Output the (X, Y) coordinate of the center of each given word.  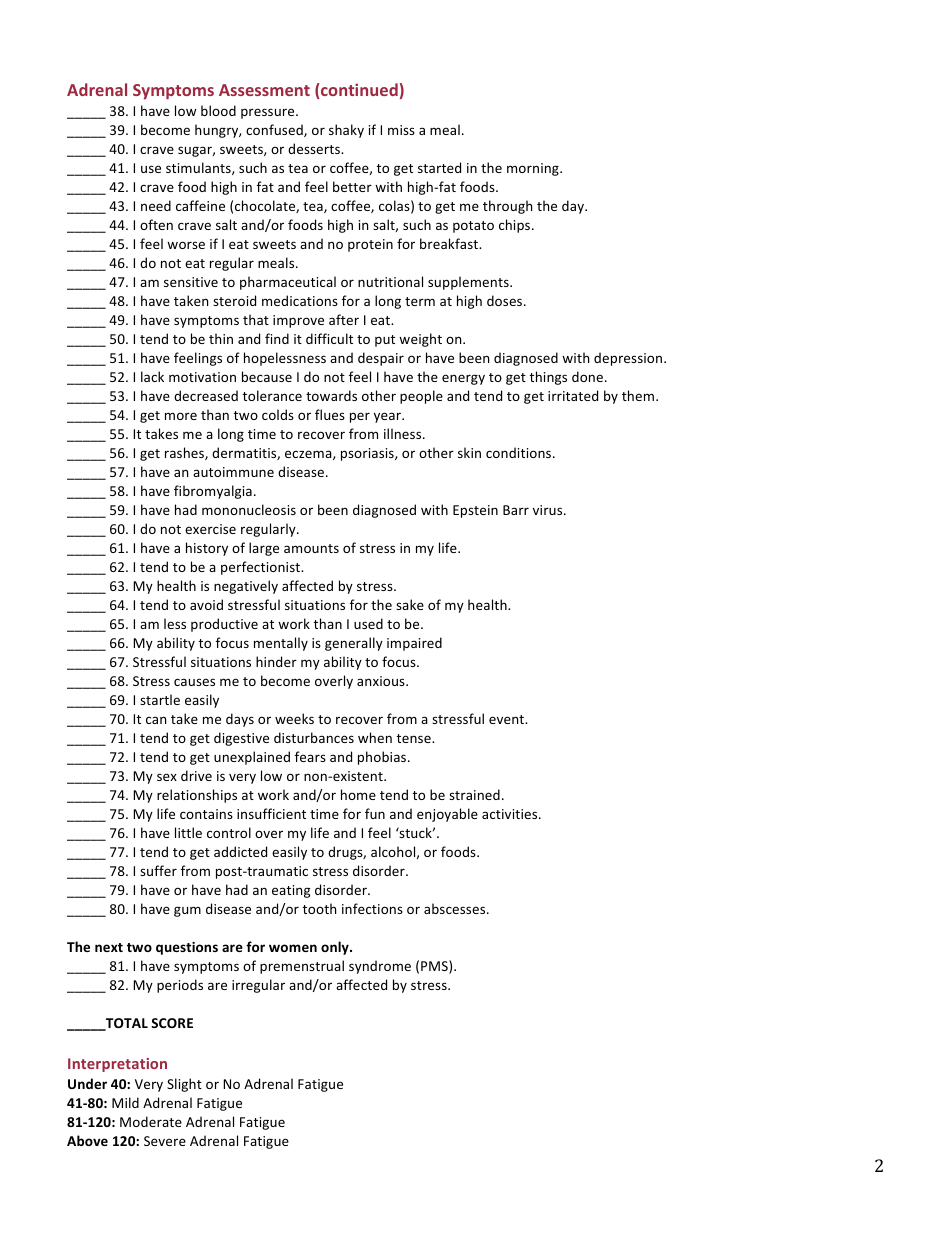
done (587, 376)
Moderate (151, 1121)
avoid (206, 604)
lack (152, 376)
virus (549, 510)
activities (511, 814)
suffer (158, 870)
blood (218, 110)
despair (381, 359)
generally (354, 644)
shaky (346, 131)
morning (534, 169)
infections (372, 908)
